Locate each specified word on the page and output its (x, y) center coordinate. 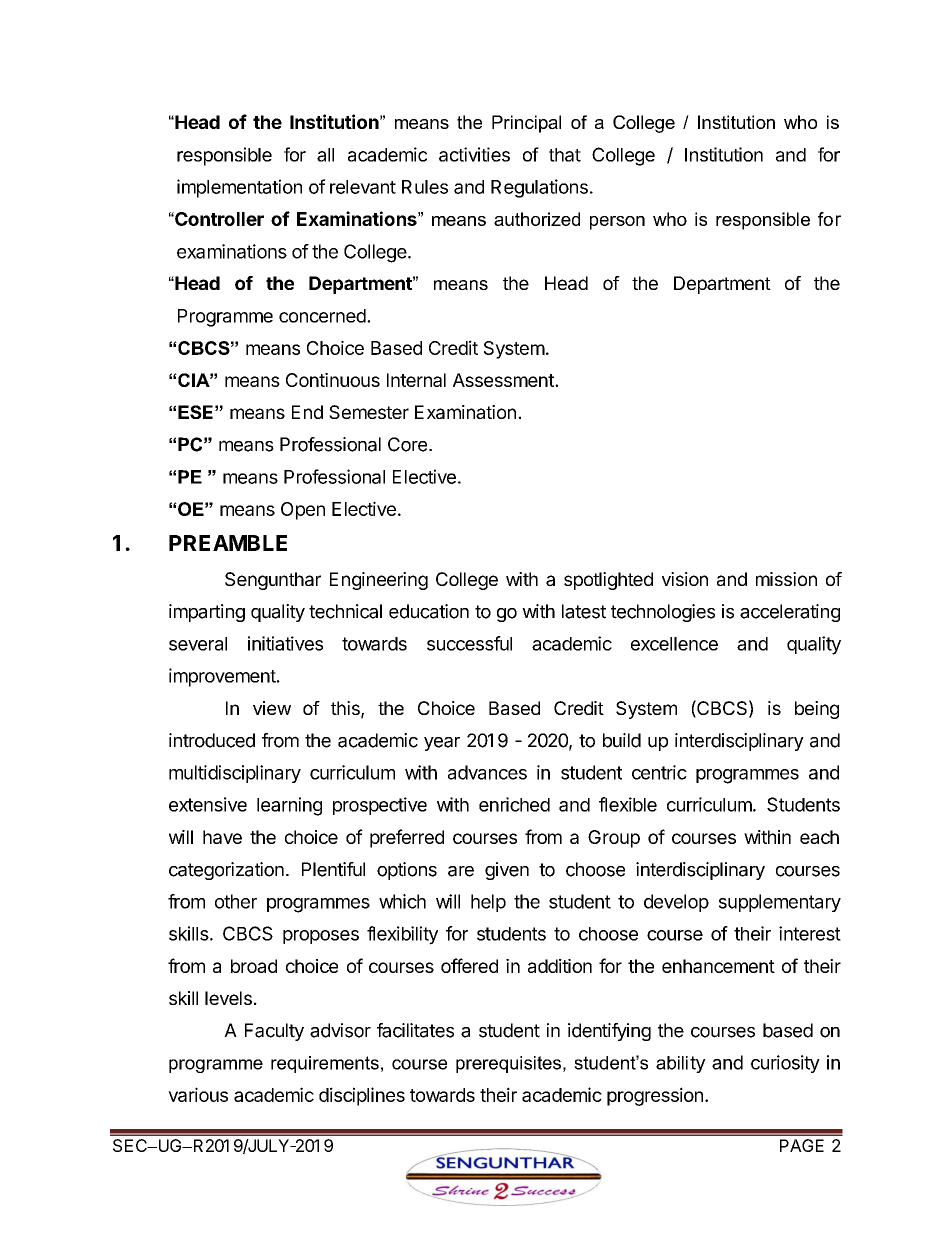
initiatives (285, 643)
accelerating (790, 613)
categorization (226, 871)
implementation (239, 188)
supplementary (780, 903)
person (617, 223)
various (198, 1094)
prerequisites (508, 1064)
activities (474, 154)
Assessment (504, 380)
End (307, 412)
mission (786, 579)
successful (469, 643)
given (507, 871)
